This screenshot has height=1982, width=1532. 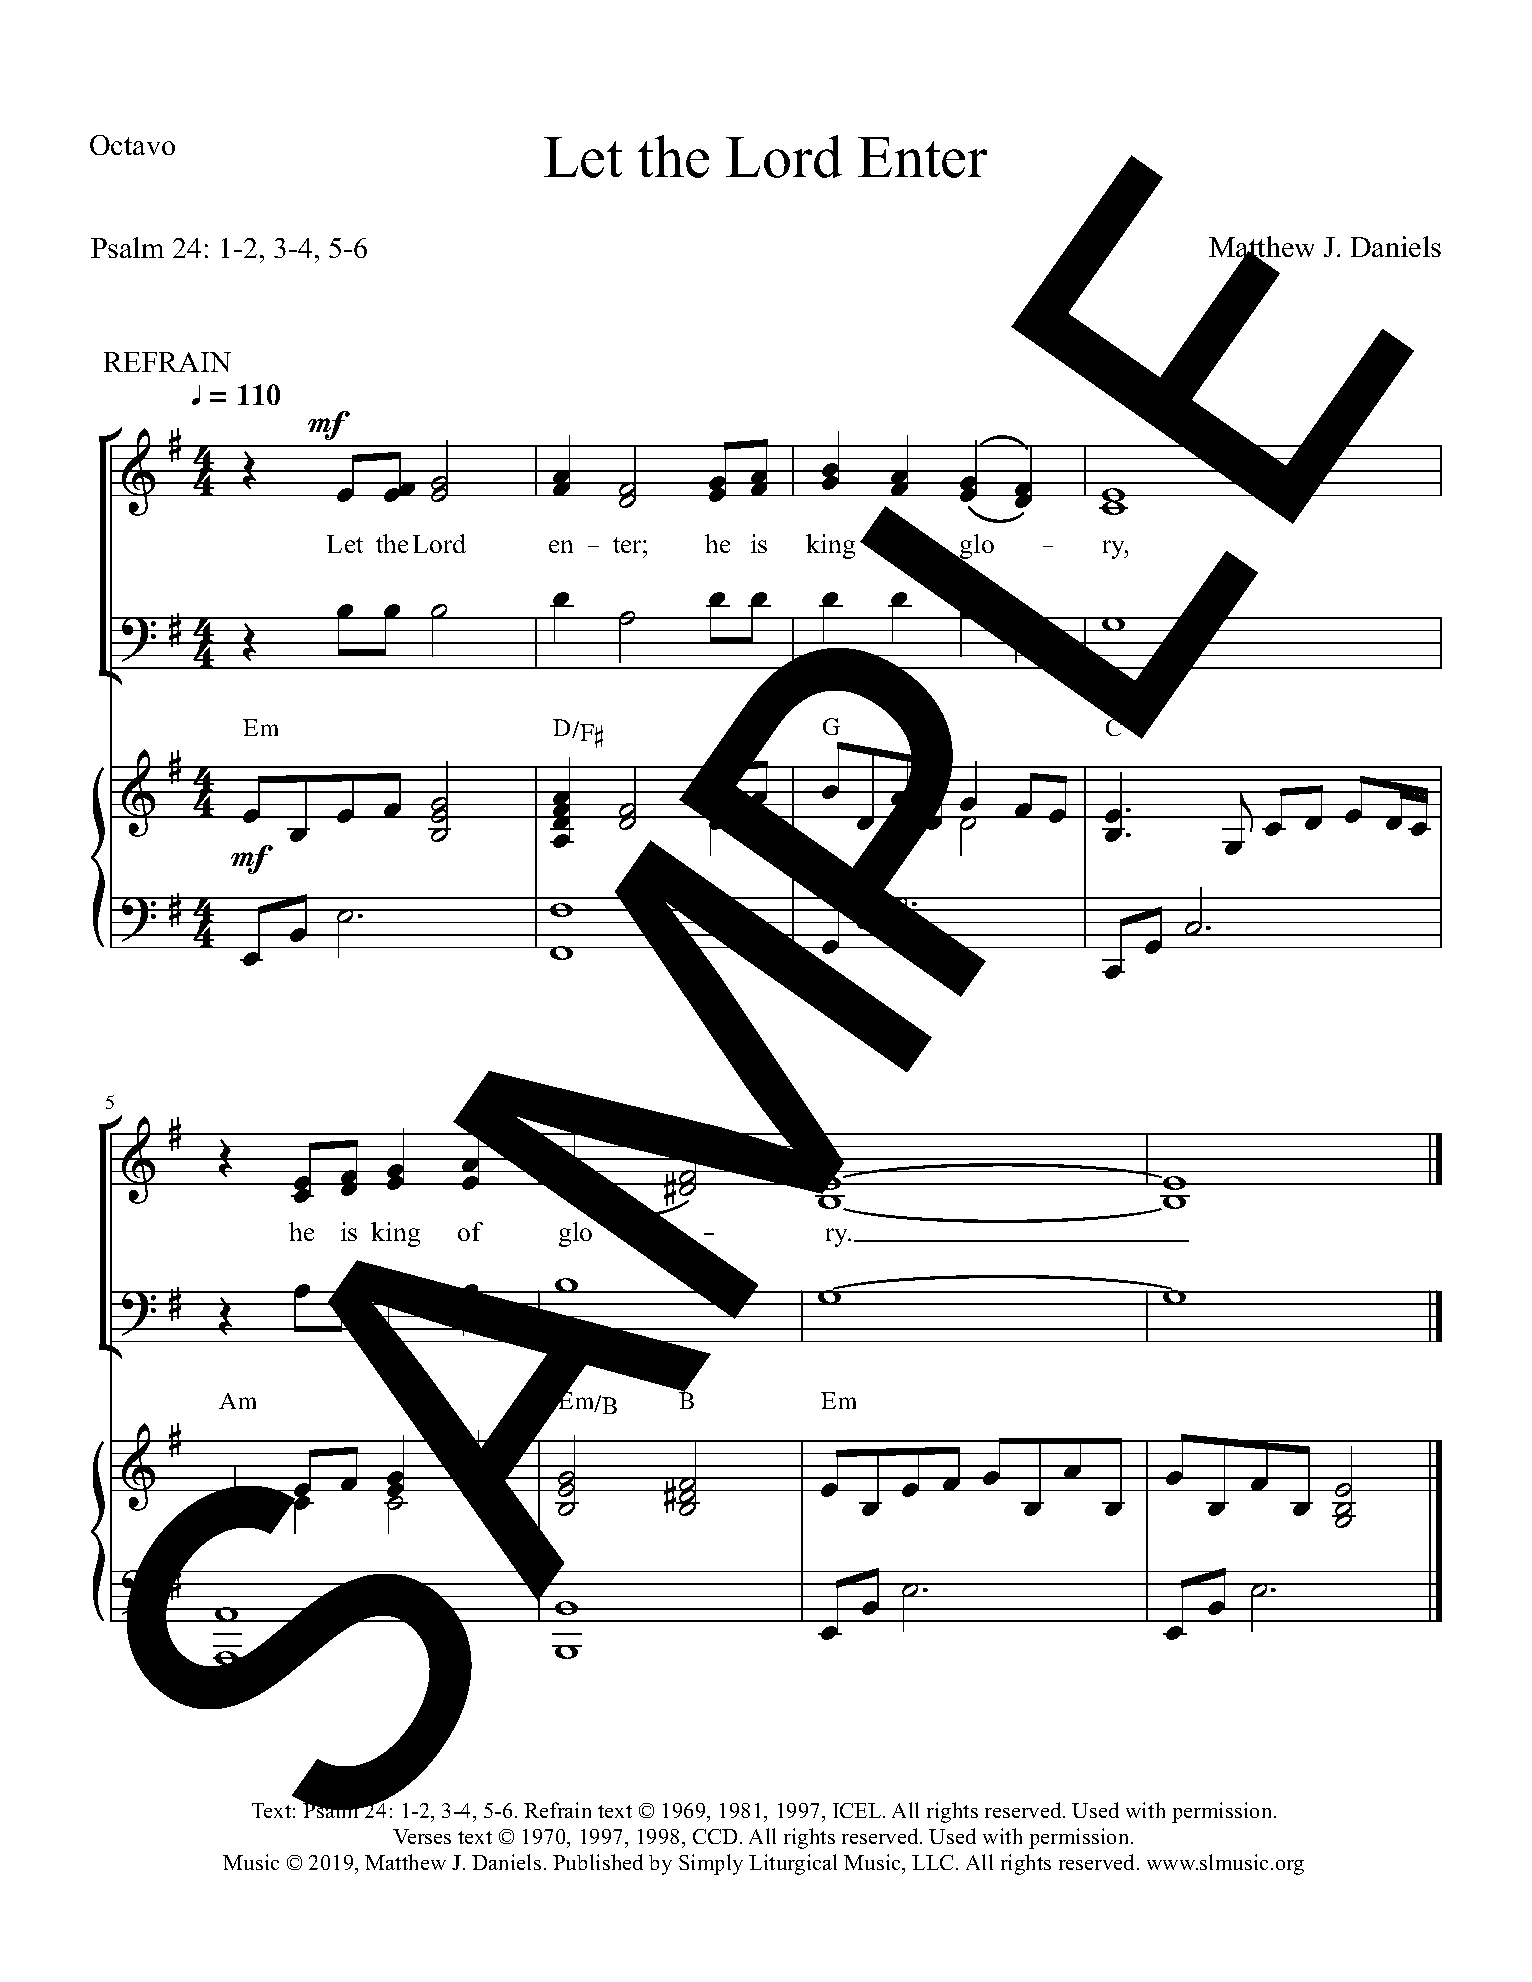 I want to click on LLC, so click(x=934, y=1862).
